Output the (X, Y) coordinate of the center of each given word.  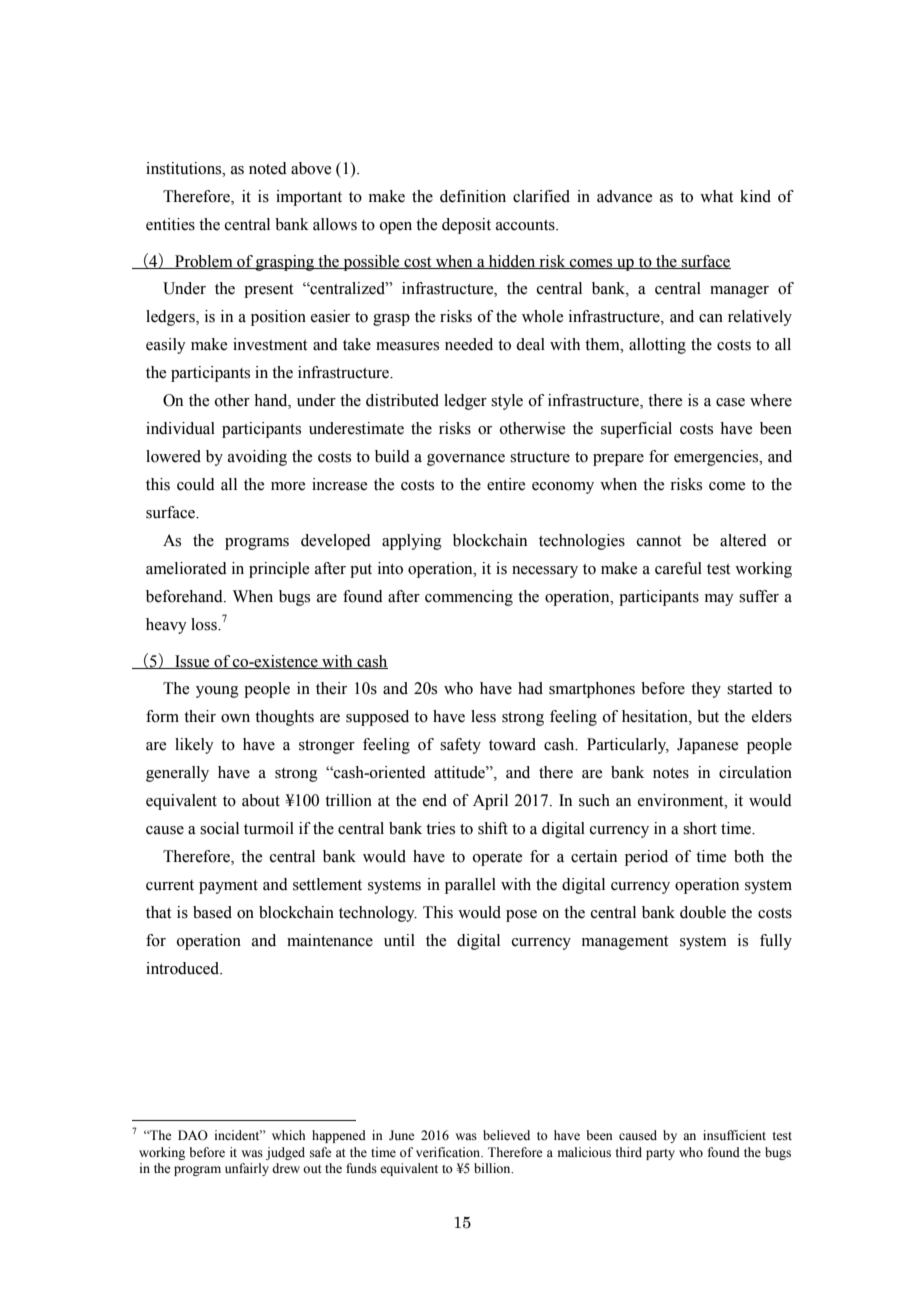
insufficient (734, 1135)
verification (449, 1152)
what (716, 196)
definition (473, 196)
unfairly (247, 1169)
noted (268, 168)
